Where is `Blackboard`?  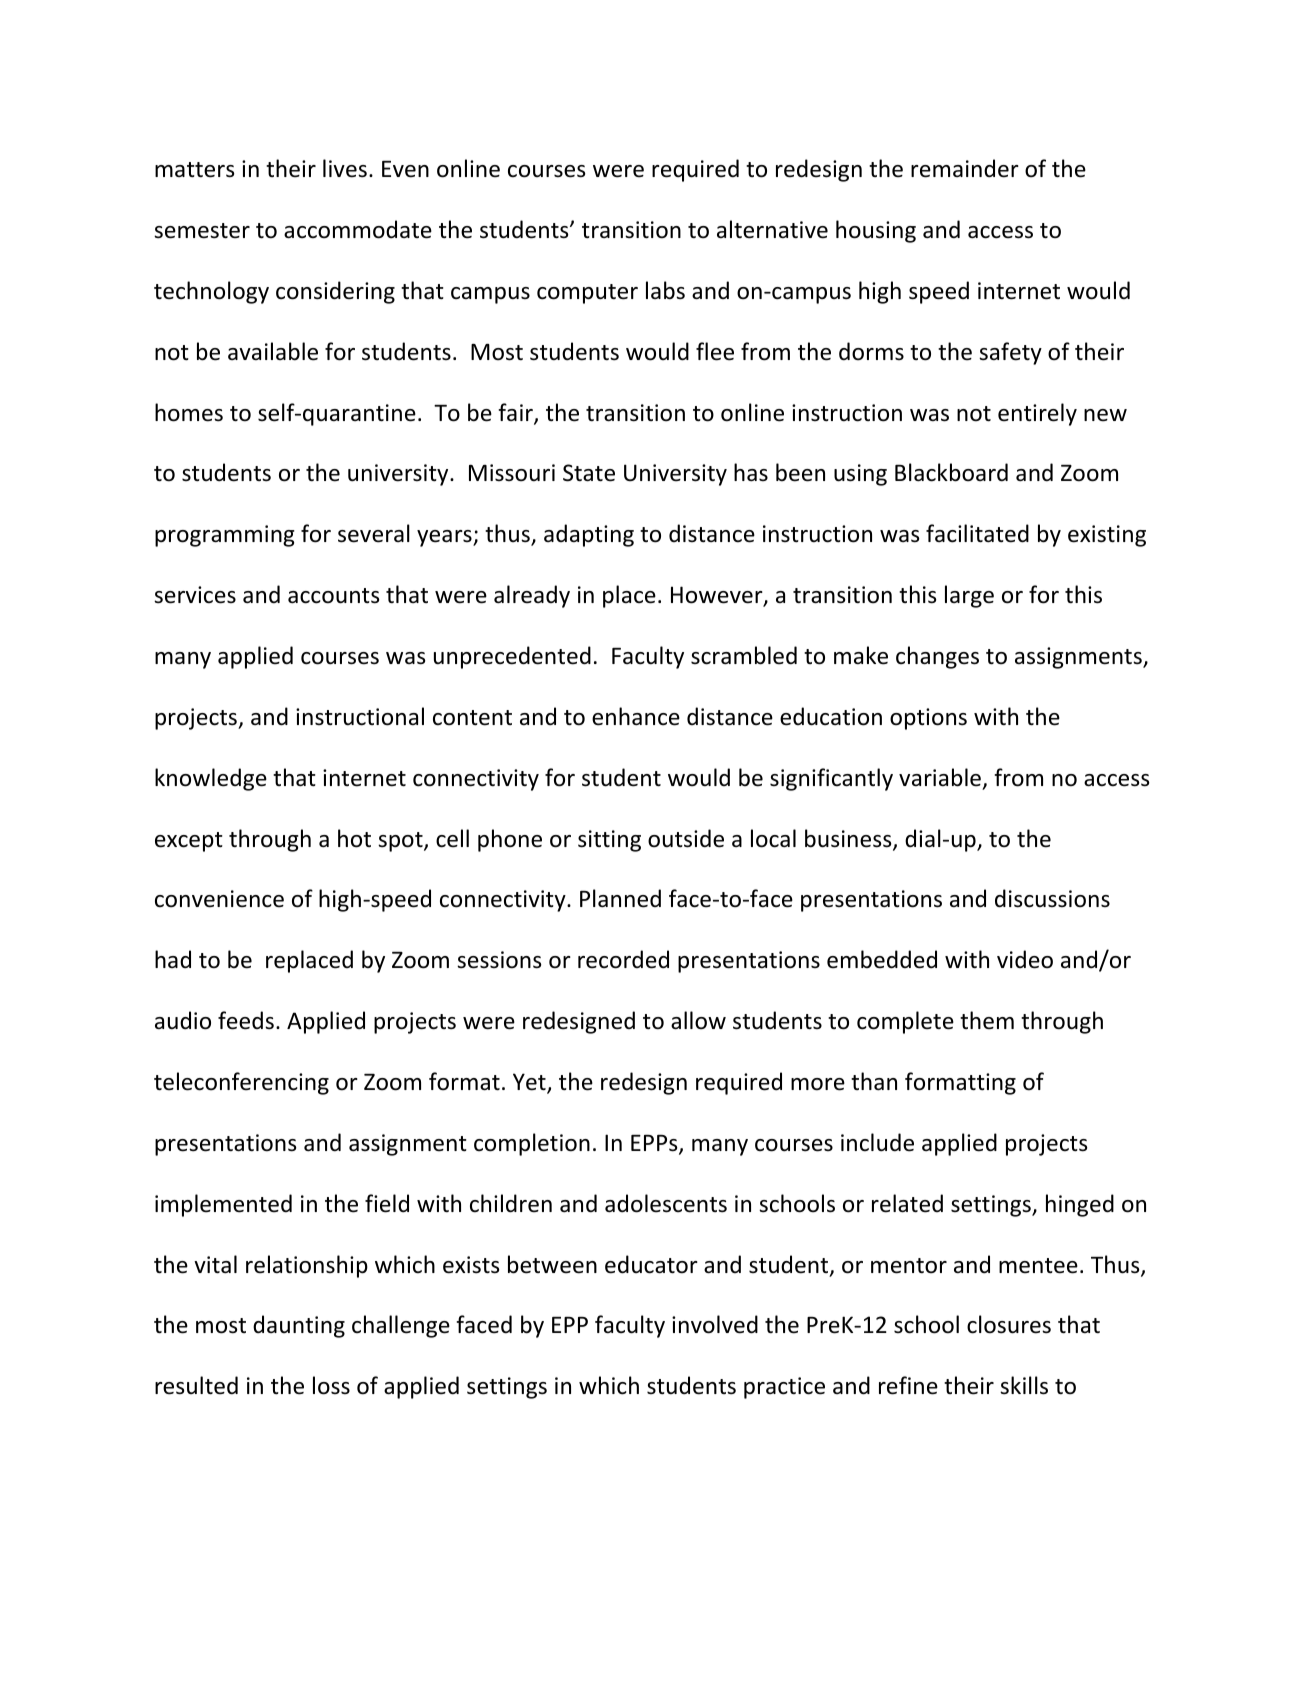 Blackboard is located at coordinates (951, 472).
